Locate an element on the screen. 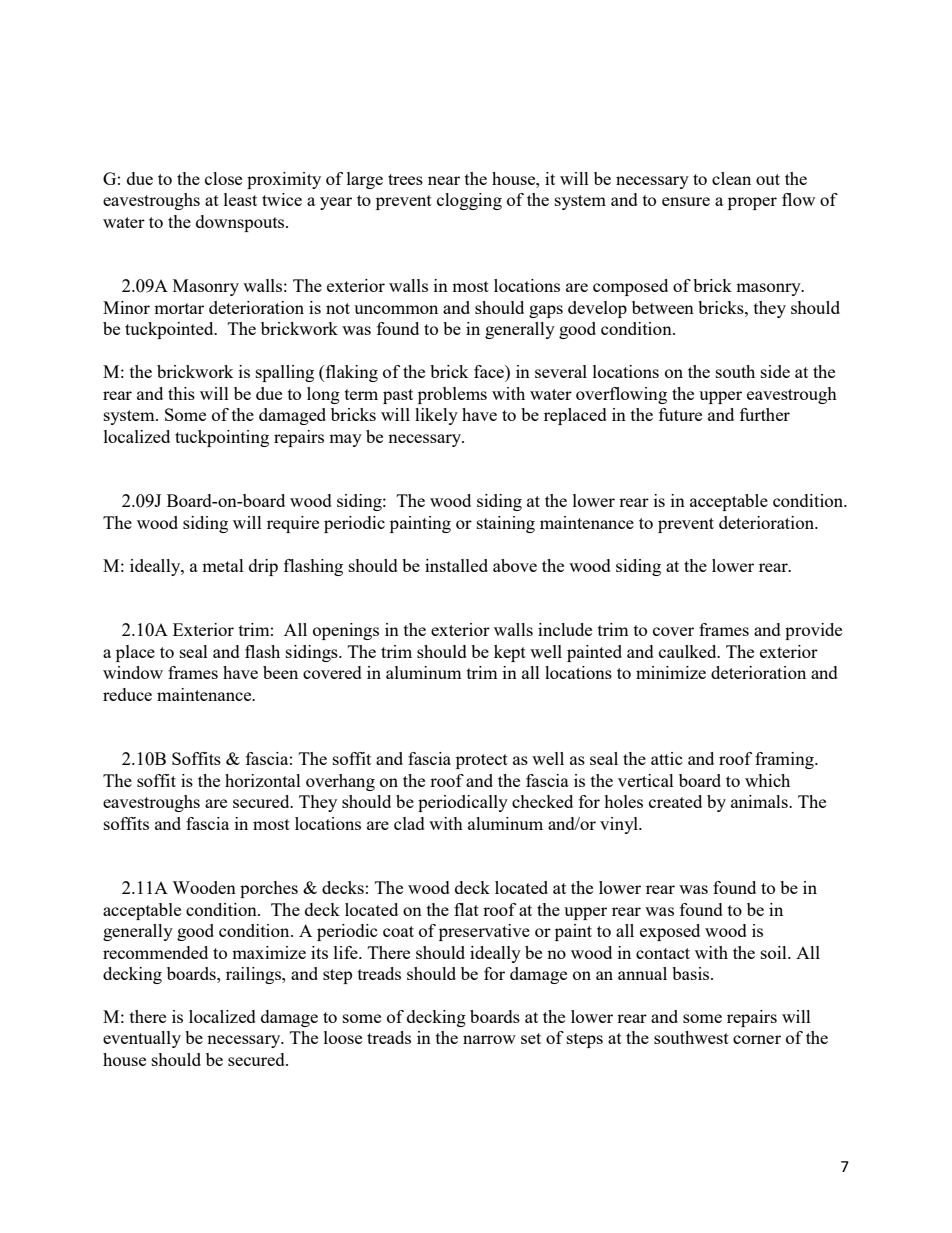  railings is located at coordinates (254, 975).
